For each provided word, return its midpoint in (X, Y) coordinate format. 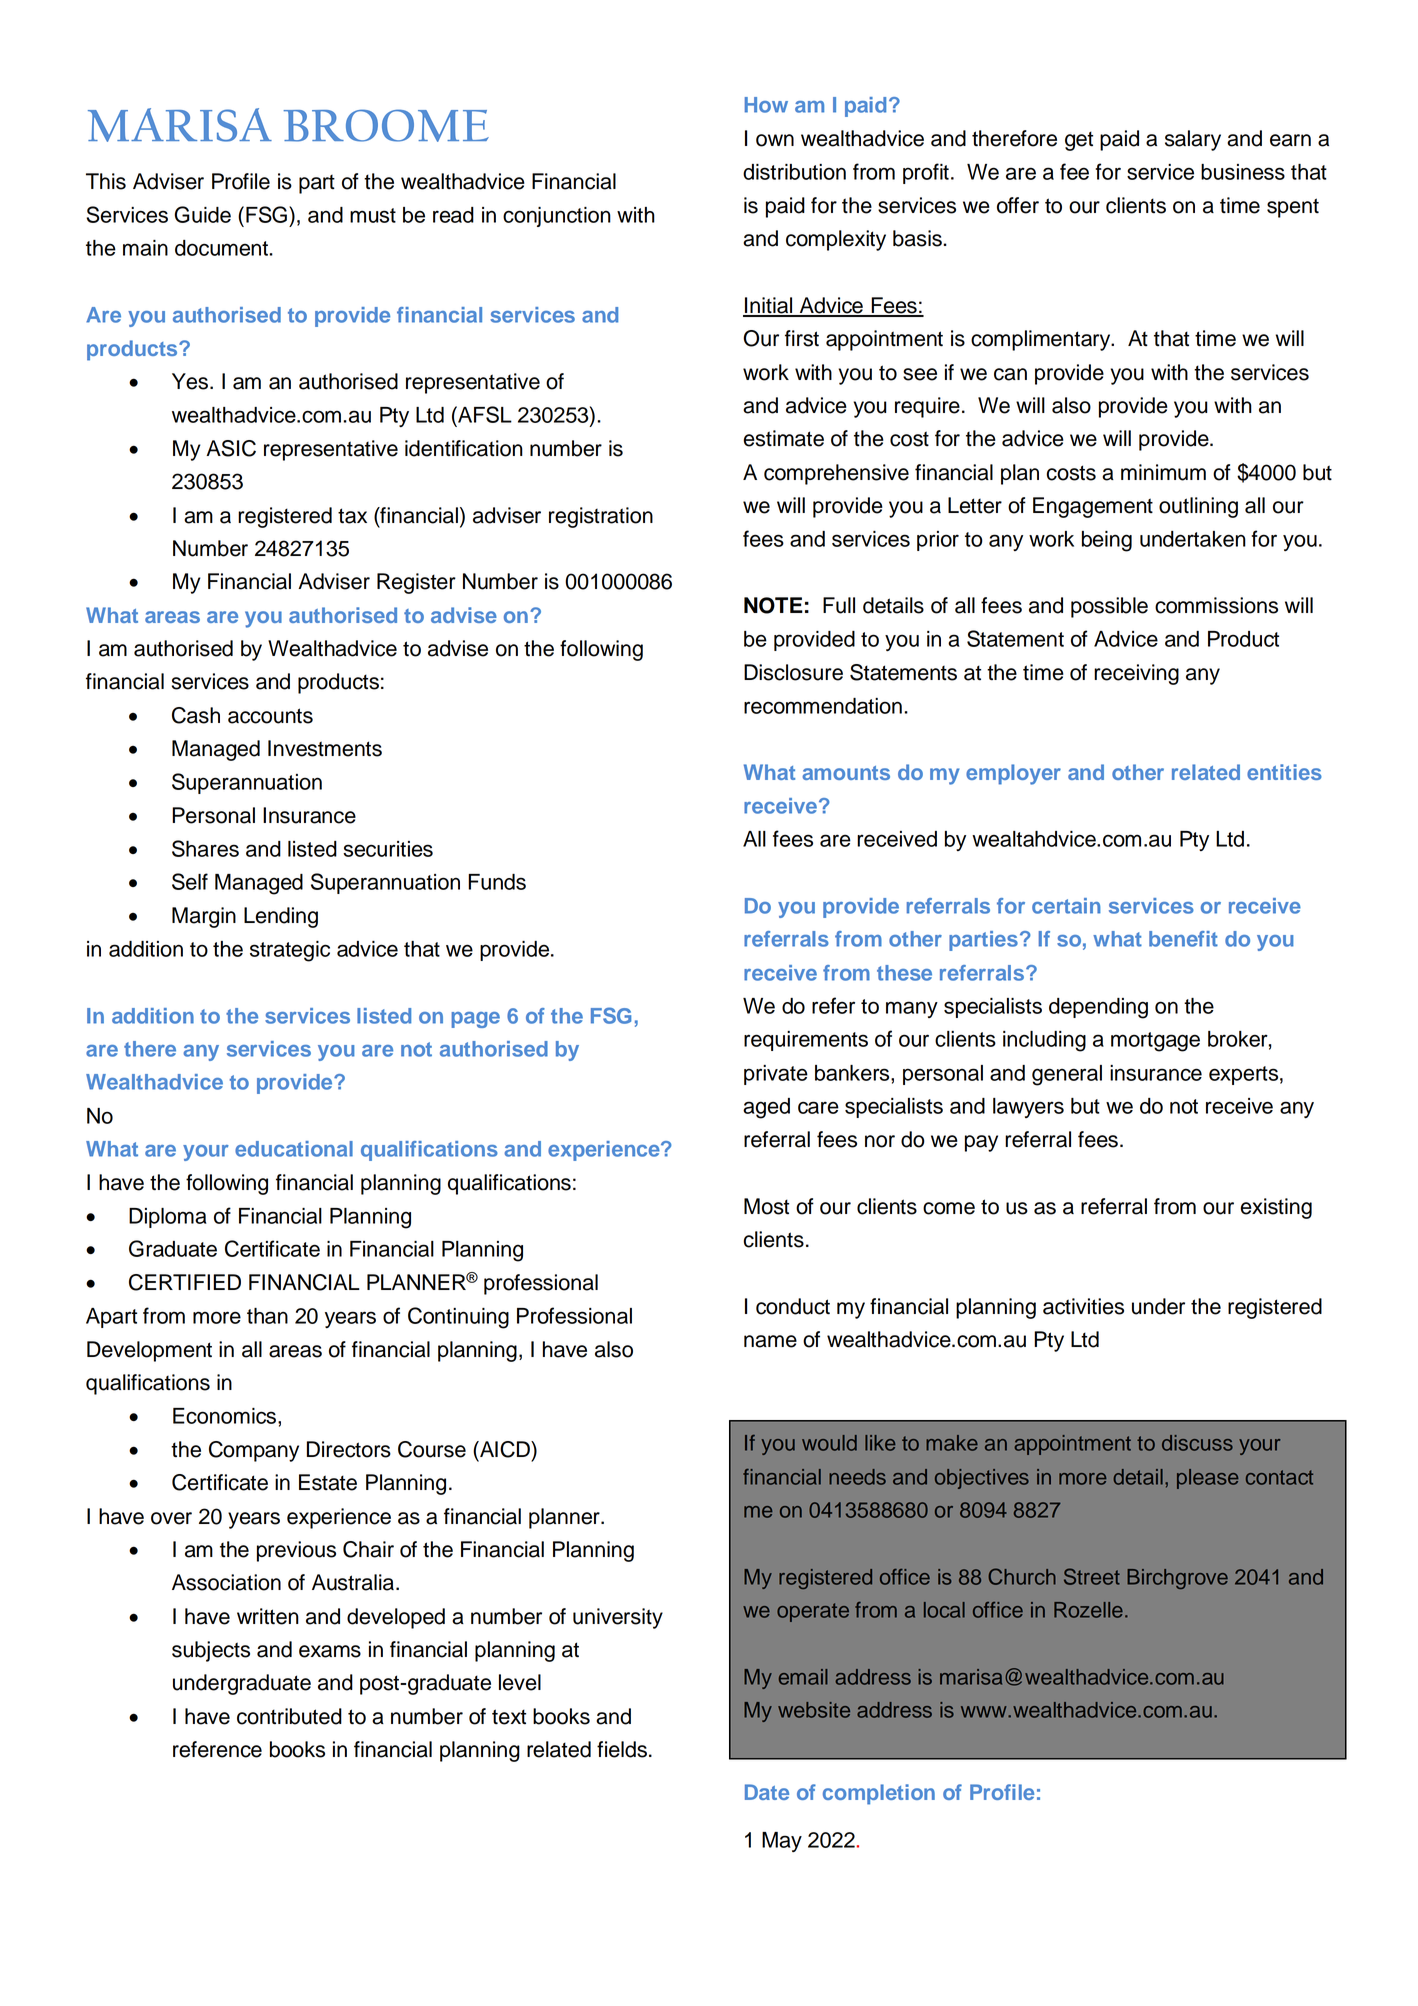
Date (767, 1792)
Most (766, 1206)
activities (1083, 1306)
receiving (1136, 674)
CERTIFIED (185, 1282)
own (775, 140)
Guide (203, 214)
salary (1193, 140)
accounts (270, 716)
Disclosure (793, 672)
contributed (289, 1716)
